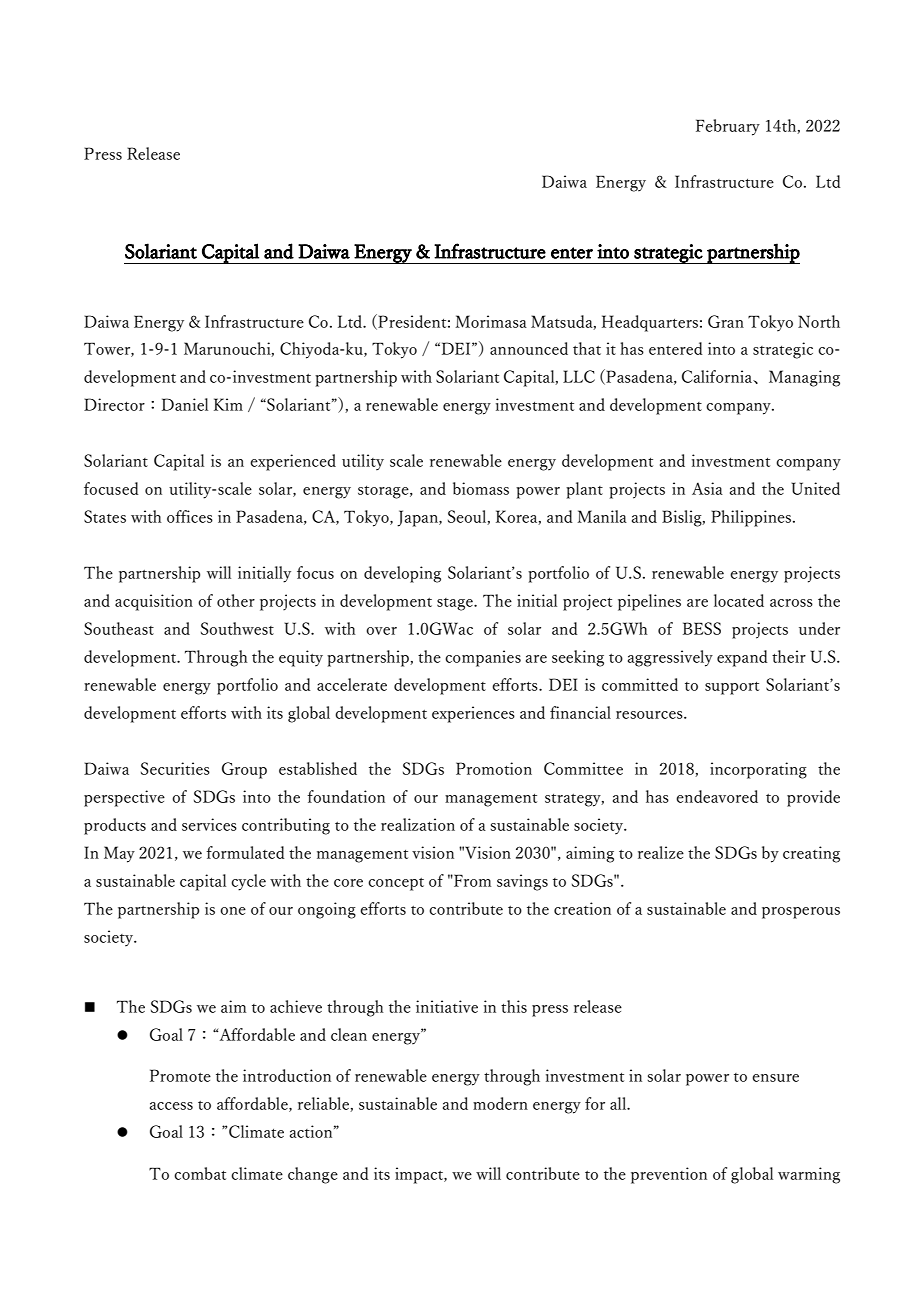  I want to click on Kim, so click(228, 404).
